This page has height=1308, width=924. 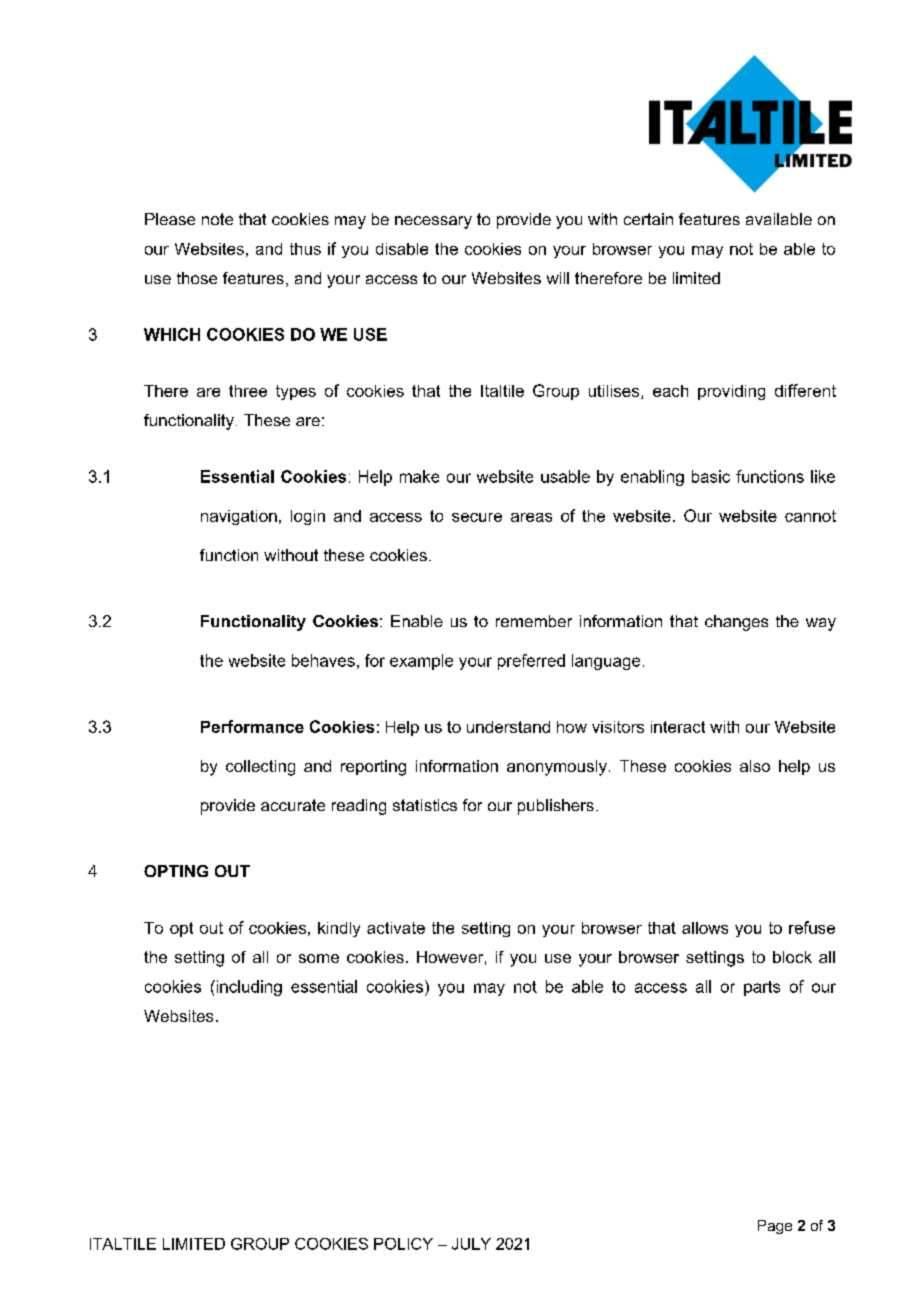 I want to click on behaves, so click(x=323, y=660).
